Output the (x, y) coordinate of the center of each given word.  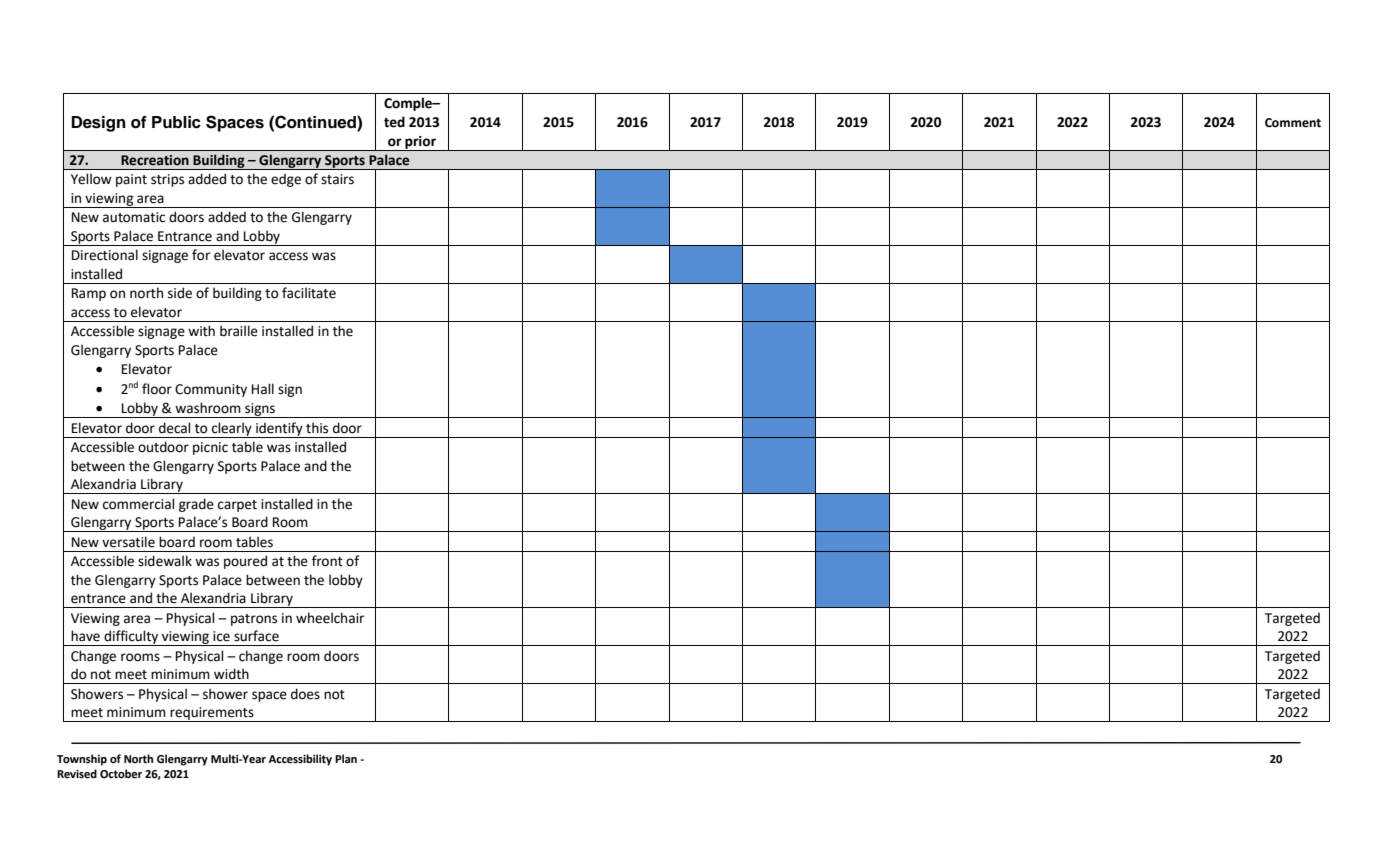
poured (245, 562)
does (305, 694)
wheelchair (330, 618)
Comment (1293, 123)
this (317, 428)
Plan (346, 758)
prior (420, 143)
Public (176, 122)
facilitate (309, 293)
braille (239, 331)
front (327, 561)
